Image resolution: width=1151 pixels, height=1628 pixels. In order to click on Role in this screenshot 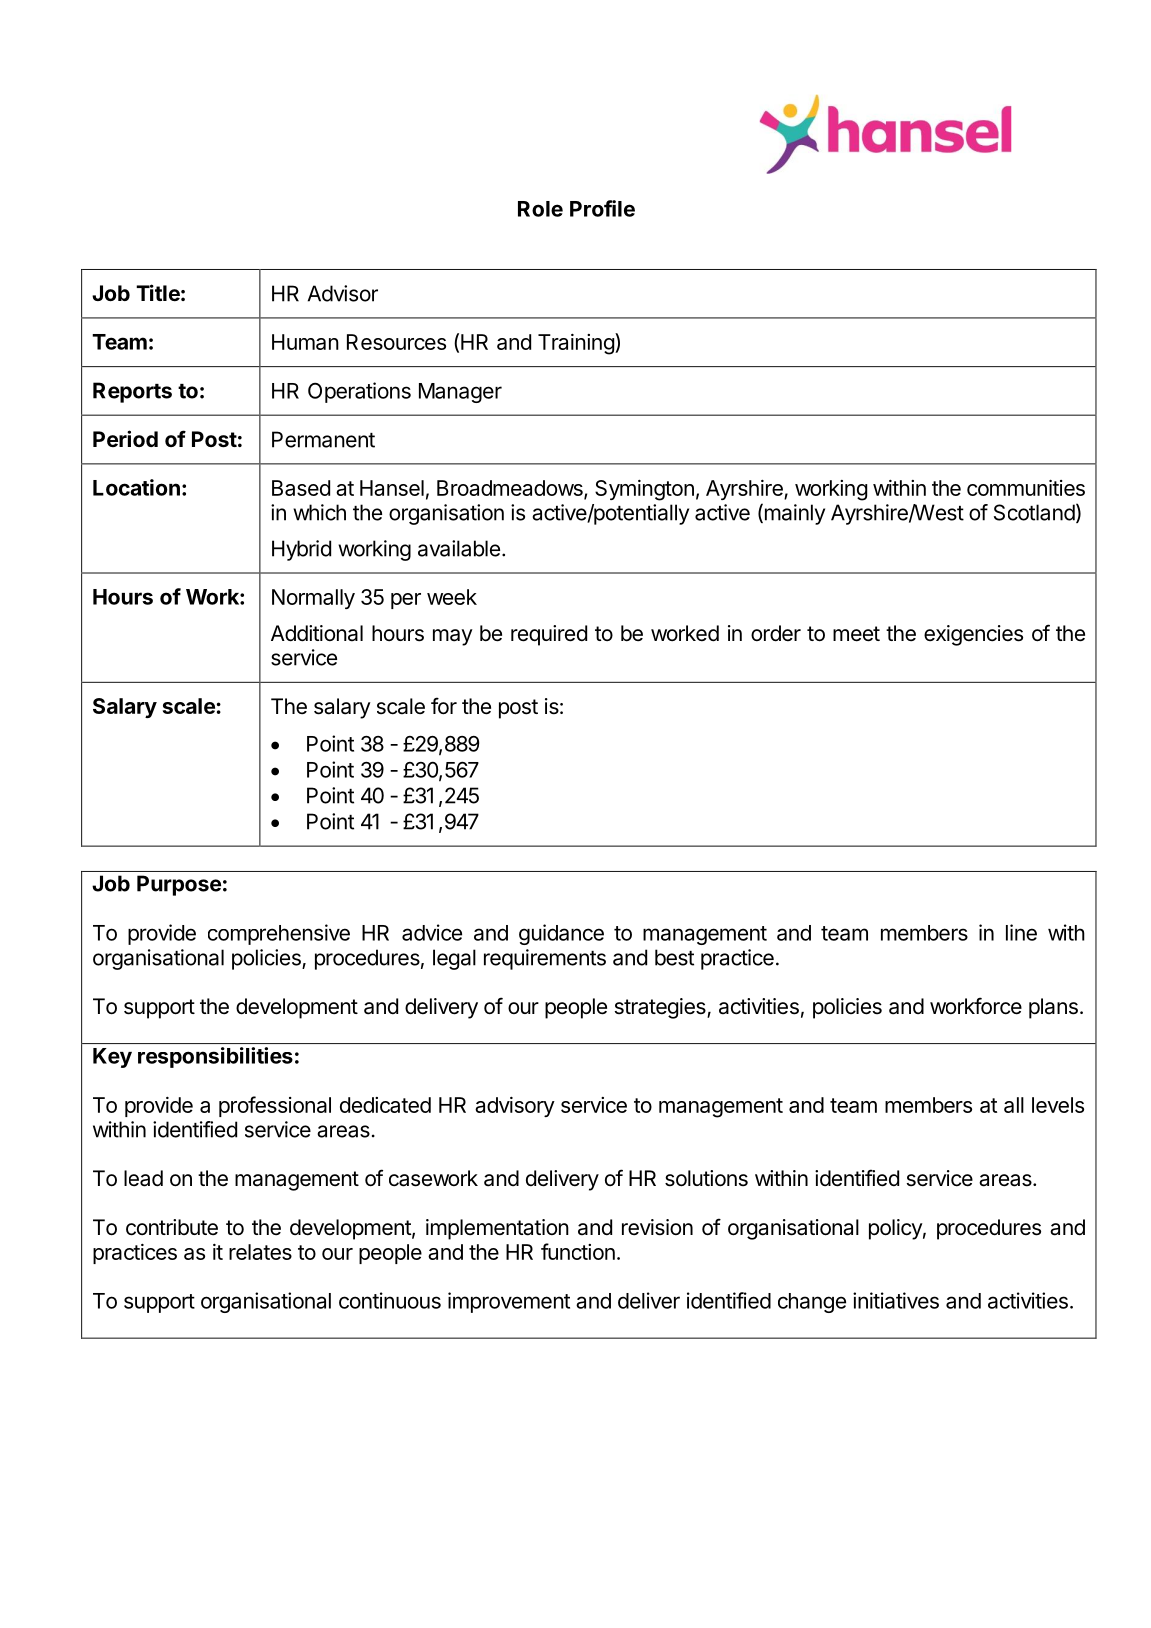, I will do `click(540, 209)`.
